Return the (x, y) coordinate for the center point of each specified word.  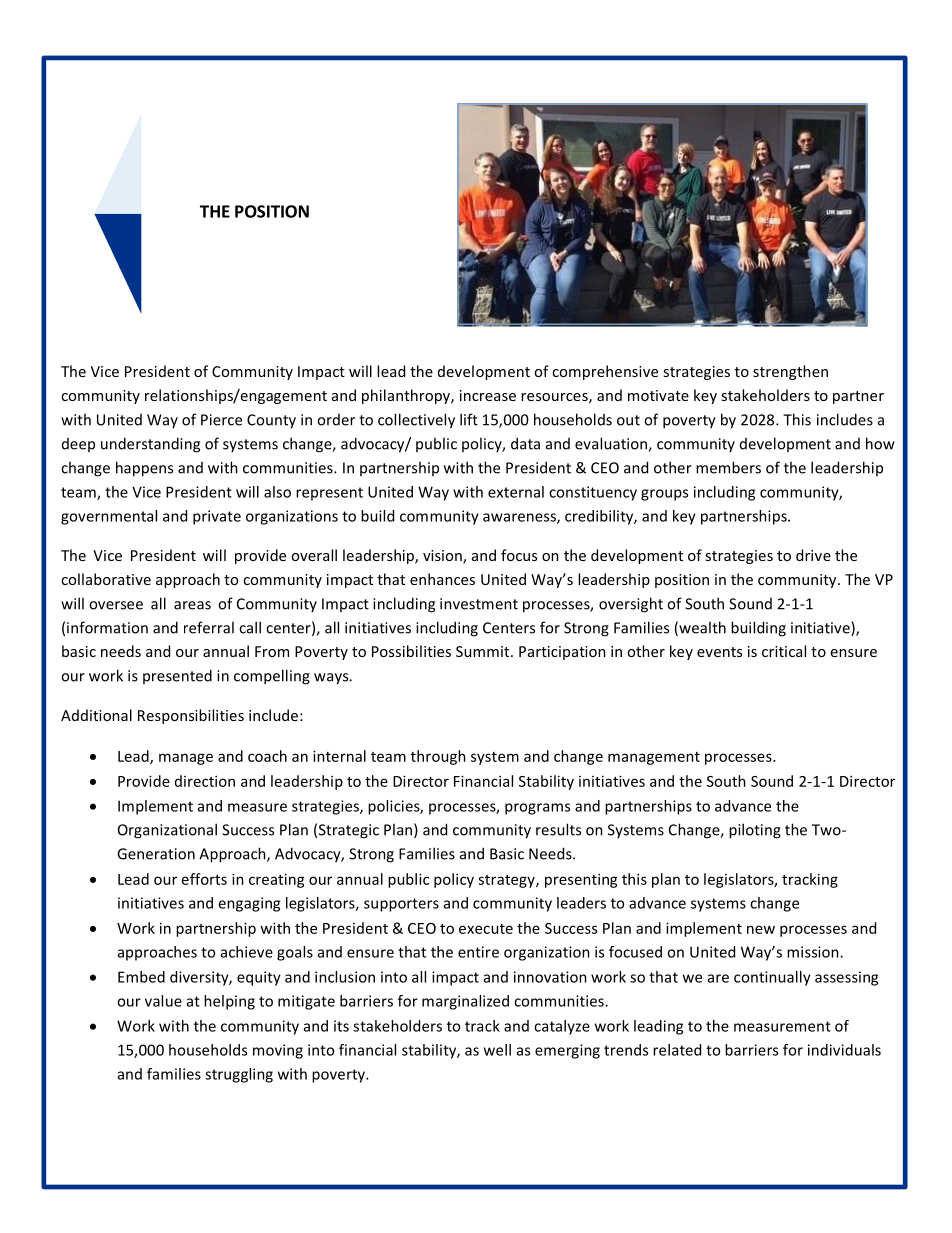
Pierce (221, 420)
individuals (844, 1050)
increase (488, 395)
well (497, 1050)
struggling (239, 1075)
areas (192, 605)
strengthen (790, 372)
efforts (204, 879)
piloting (755, 831)
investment (479, 604)
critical (784, 651)
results (558, 829)
